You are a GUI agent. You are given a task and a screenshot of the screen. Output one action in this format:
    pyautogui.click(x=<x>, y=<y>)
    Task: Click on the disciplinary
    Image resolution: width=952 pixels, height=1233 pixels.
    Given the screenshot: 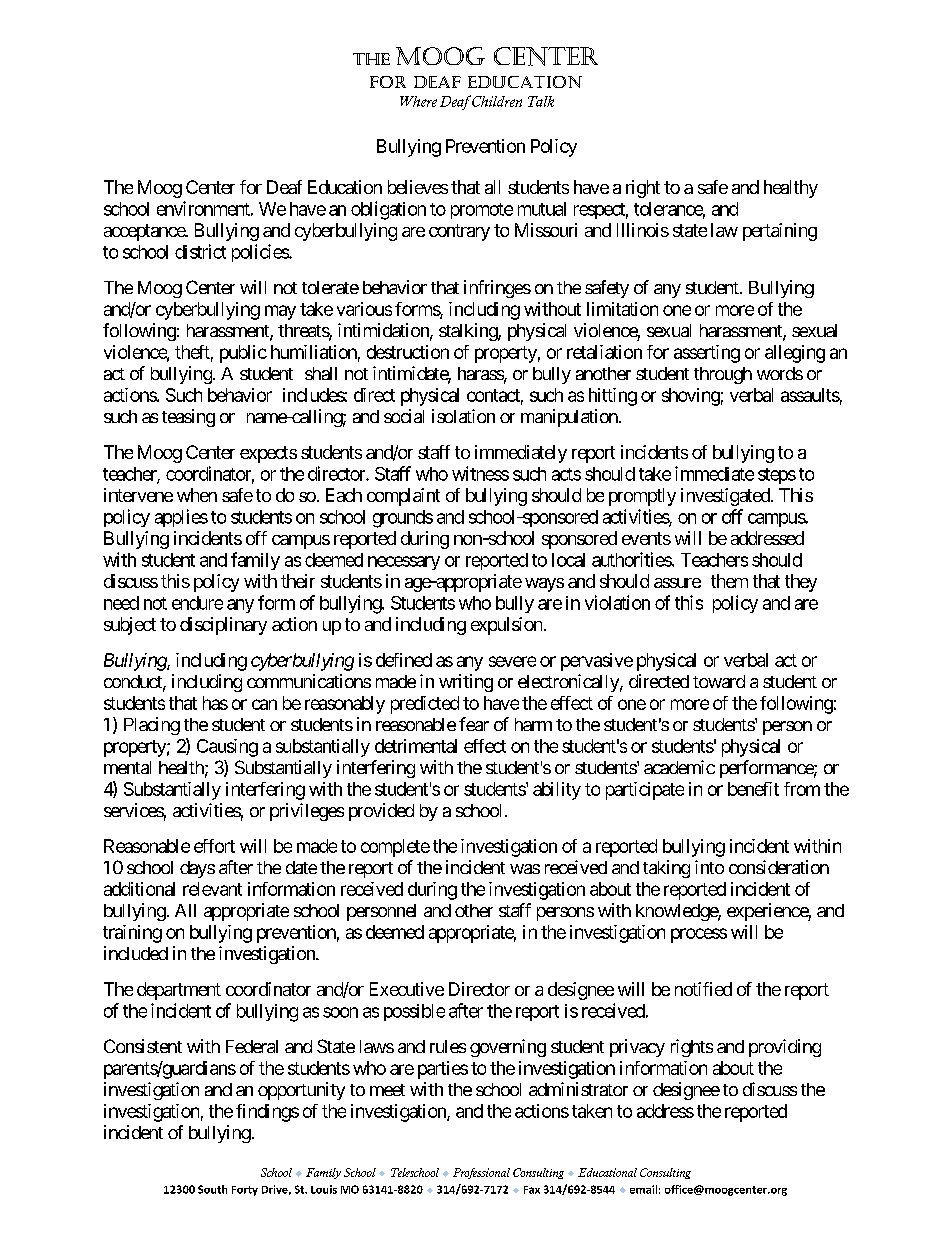 What is the action you would take?
    pyautogui.click(x=223, y=626)
